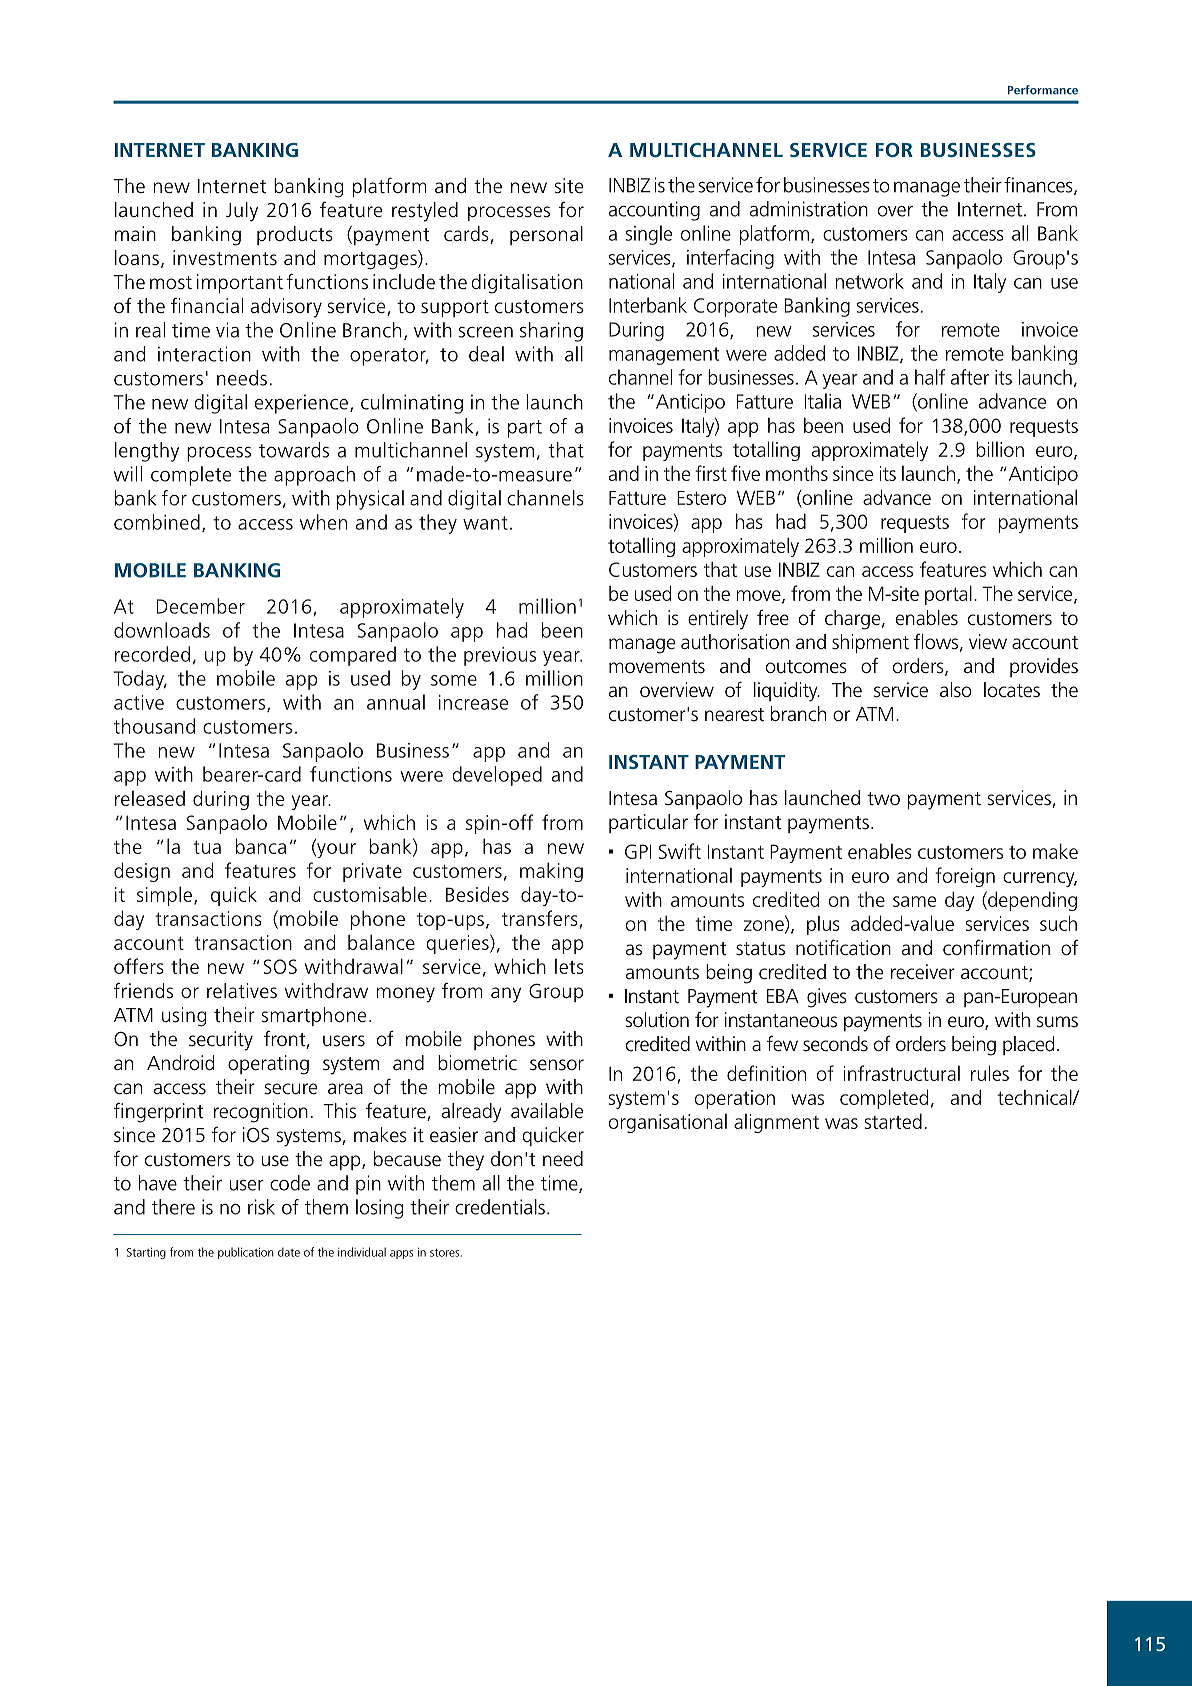  I want to click on half, so click(930, 377).
